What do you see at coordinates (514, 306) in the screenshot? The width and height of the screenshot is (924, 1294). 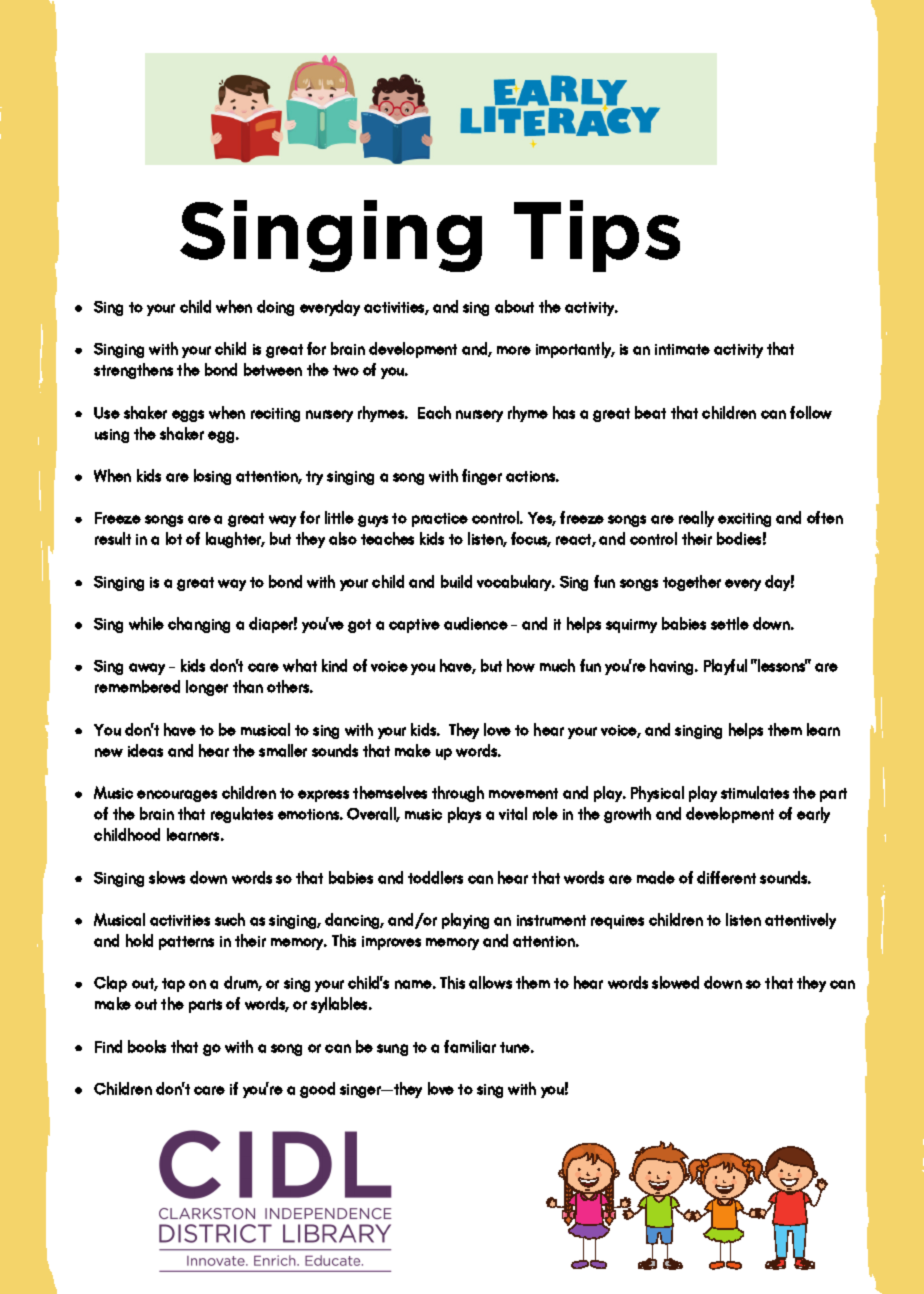 I see `about` at bounding box center [514, 306].
